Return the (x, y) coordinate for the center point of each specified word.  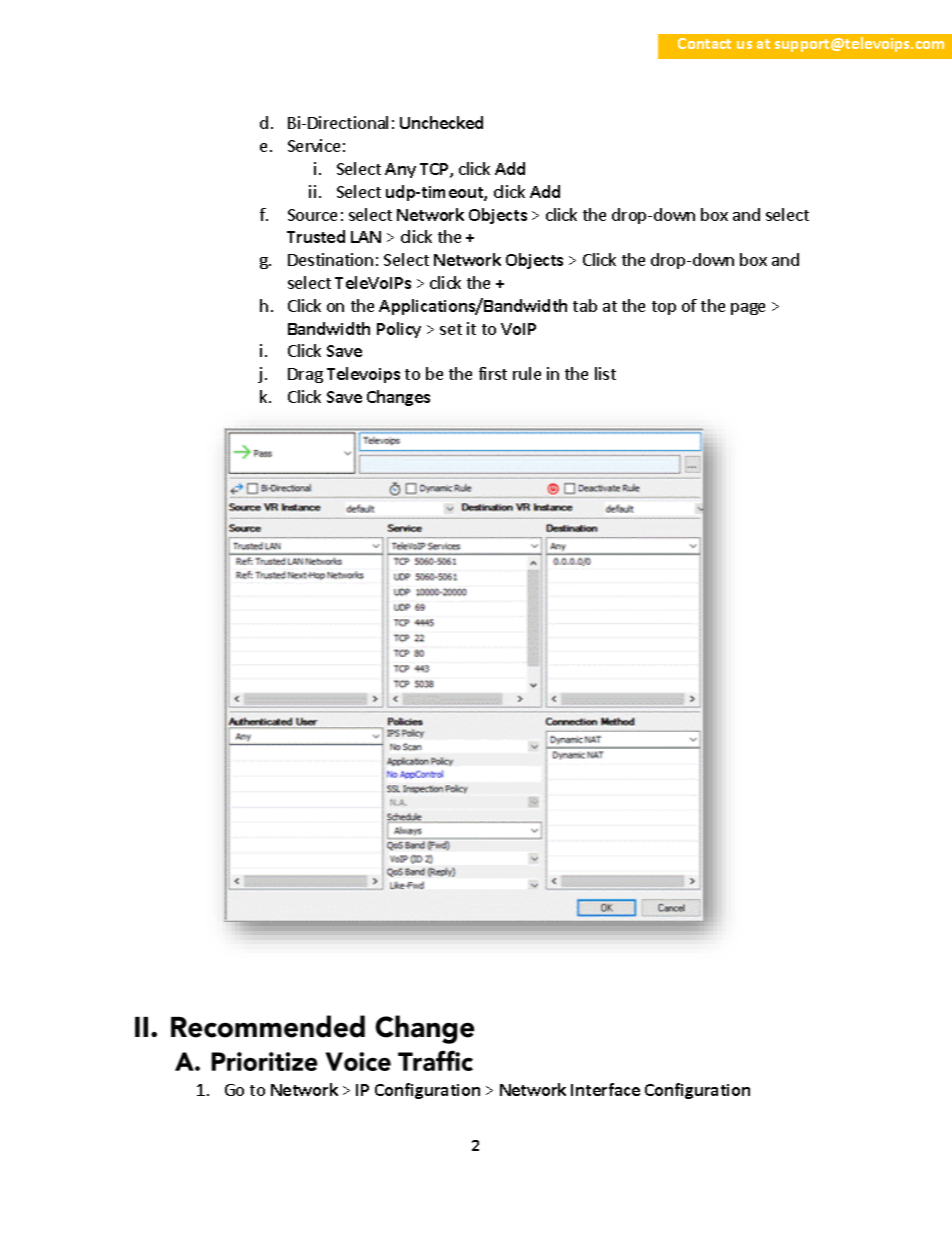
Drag (305, 375)
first (493, 373)
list (605, 373)
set (451, 329)
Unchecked (441, 122)
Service (314, 145)
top (664, 308)
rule (527, 373)
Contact (704, 43)
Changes (398, 398)
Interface (605, 1089)
